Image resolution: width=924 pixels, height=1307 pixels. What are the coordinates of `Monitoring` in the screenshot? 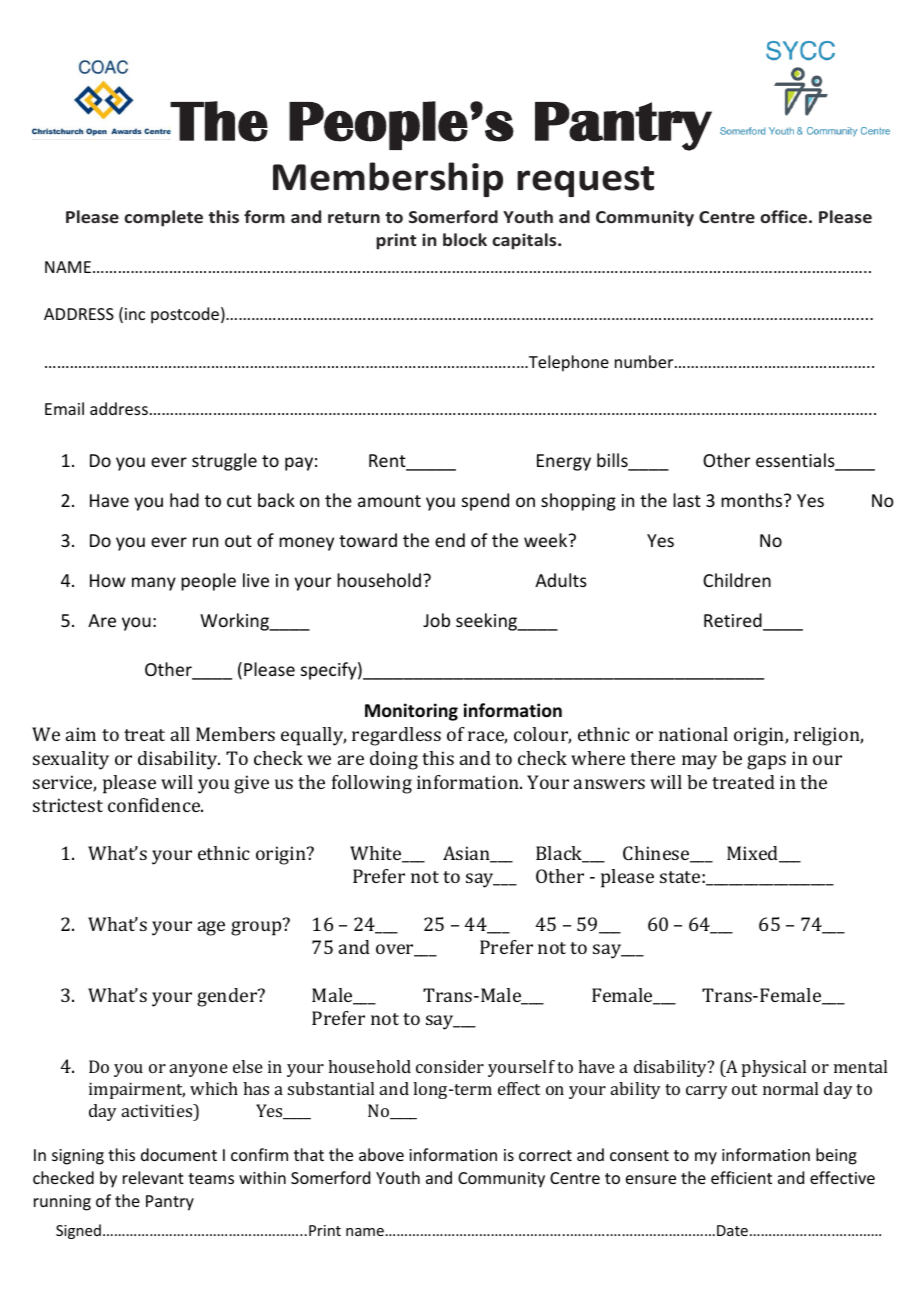 It's located at (411, 712).
